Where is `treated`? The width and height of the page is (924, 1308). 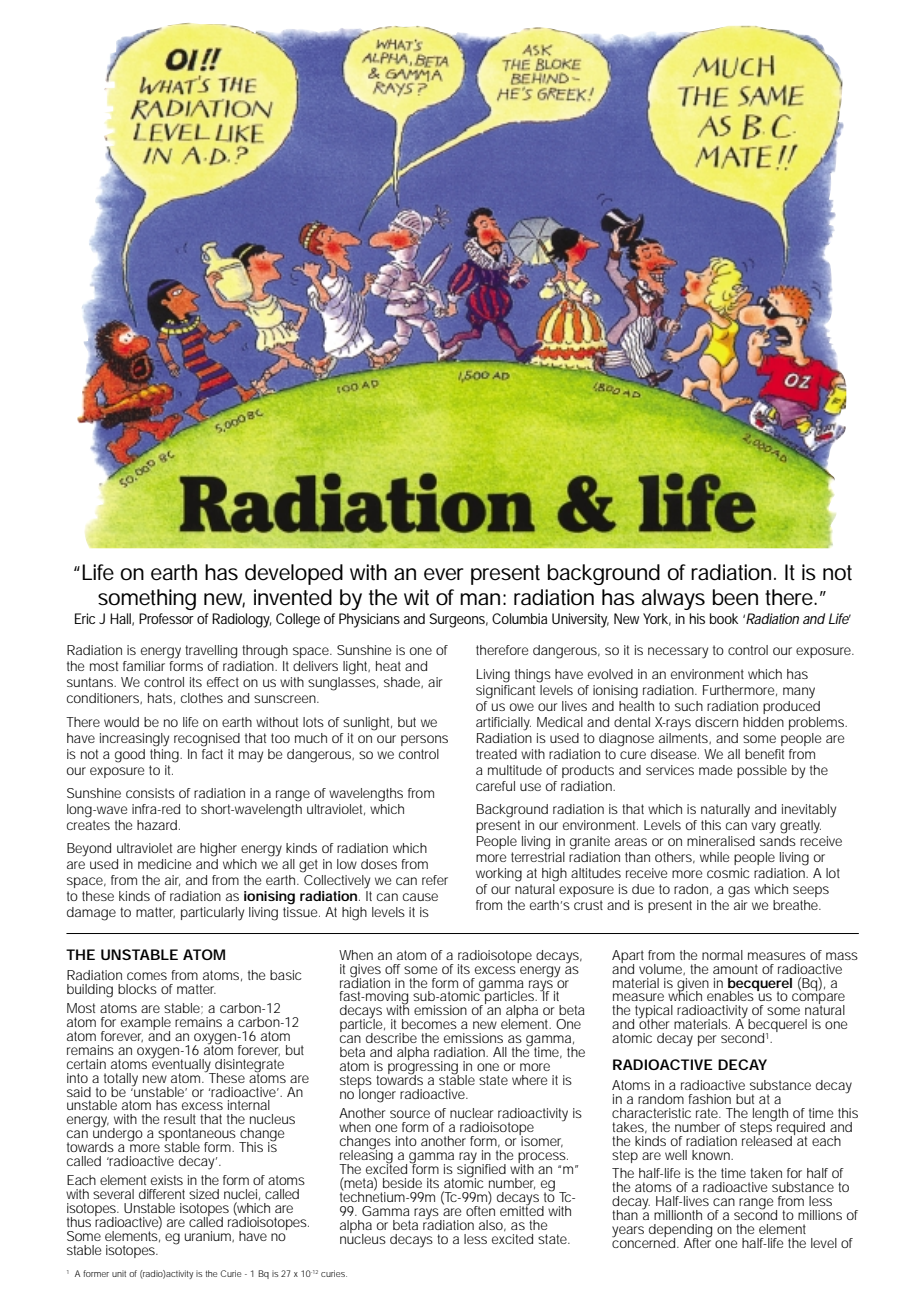
treated is located at coordinates (496, 754).
